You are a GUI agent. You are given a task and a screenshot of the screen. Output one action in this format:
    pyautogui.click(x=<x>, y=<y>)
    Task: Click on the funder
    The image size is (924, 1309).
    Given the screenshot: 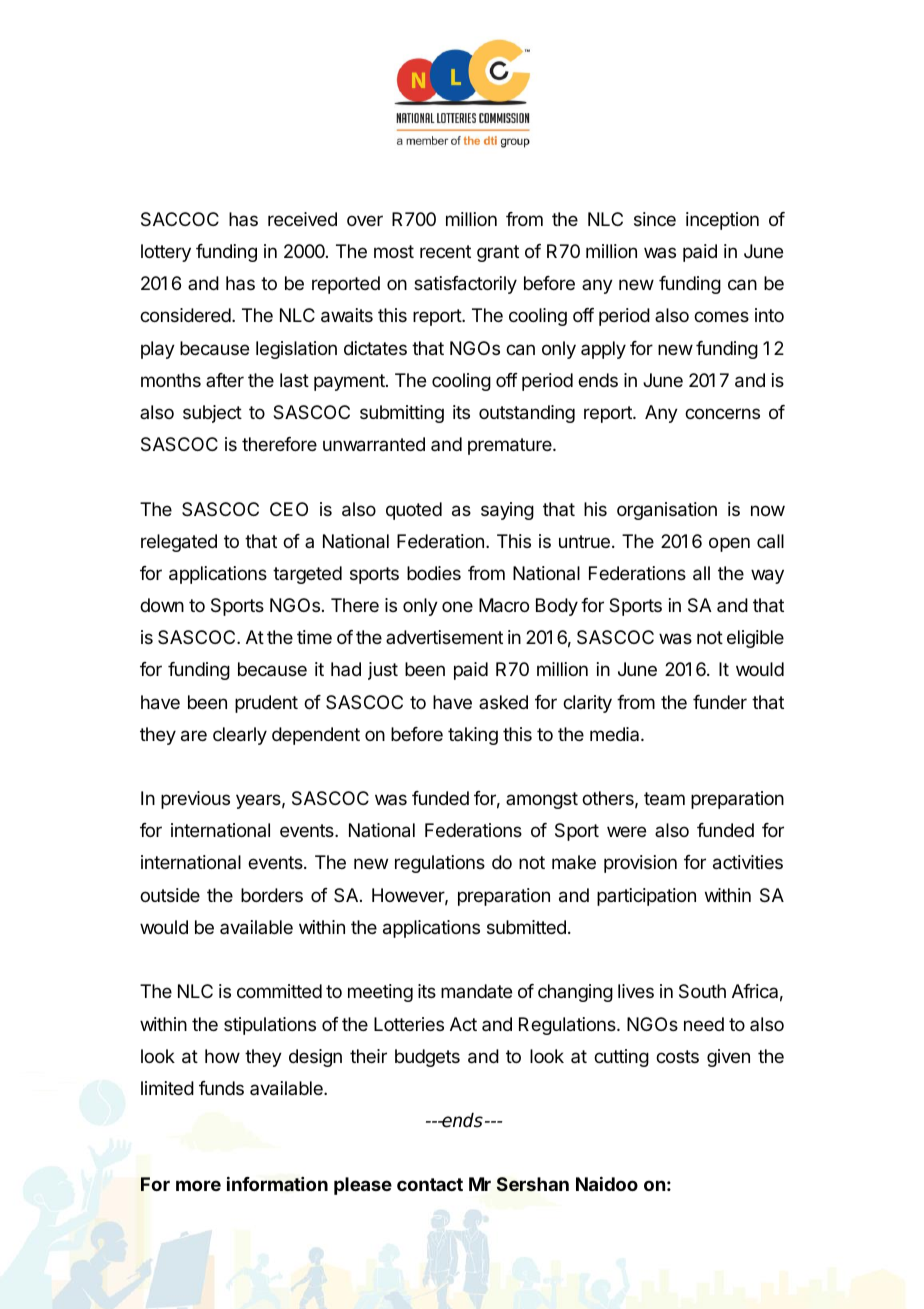 What is the action you would take?
    pyautogui.click(x=720, y=702)
